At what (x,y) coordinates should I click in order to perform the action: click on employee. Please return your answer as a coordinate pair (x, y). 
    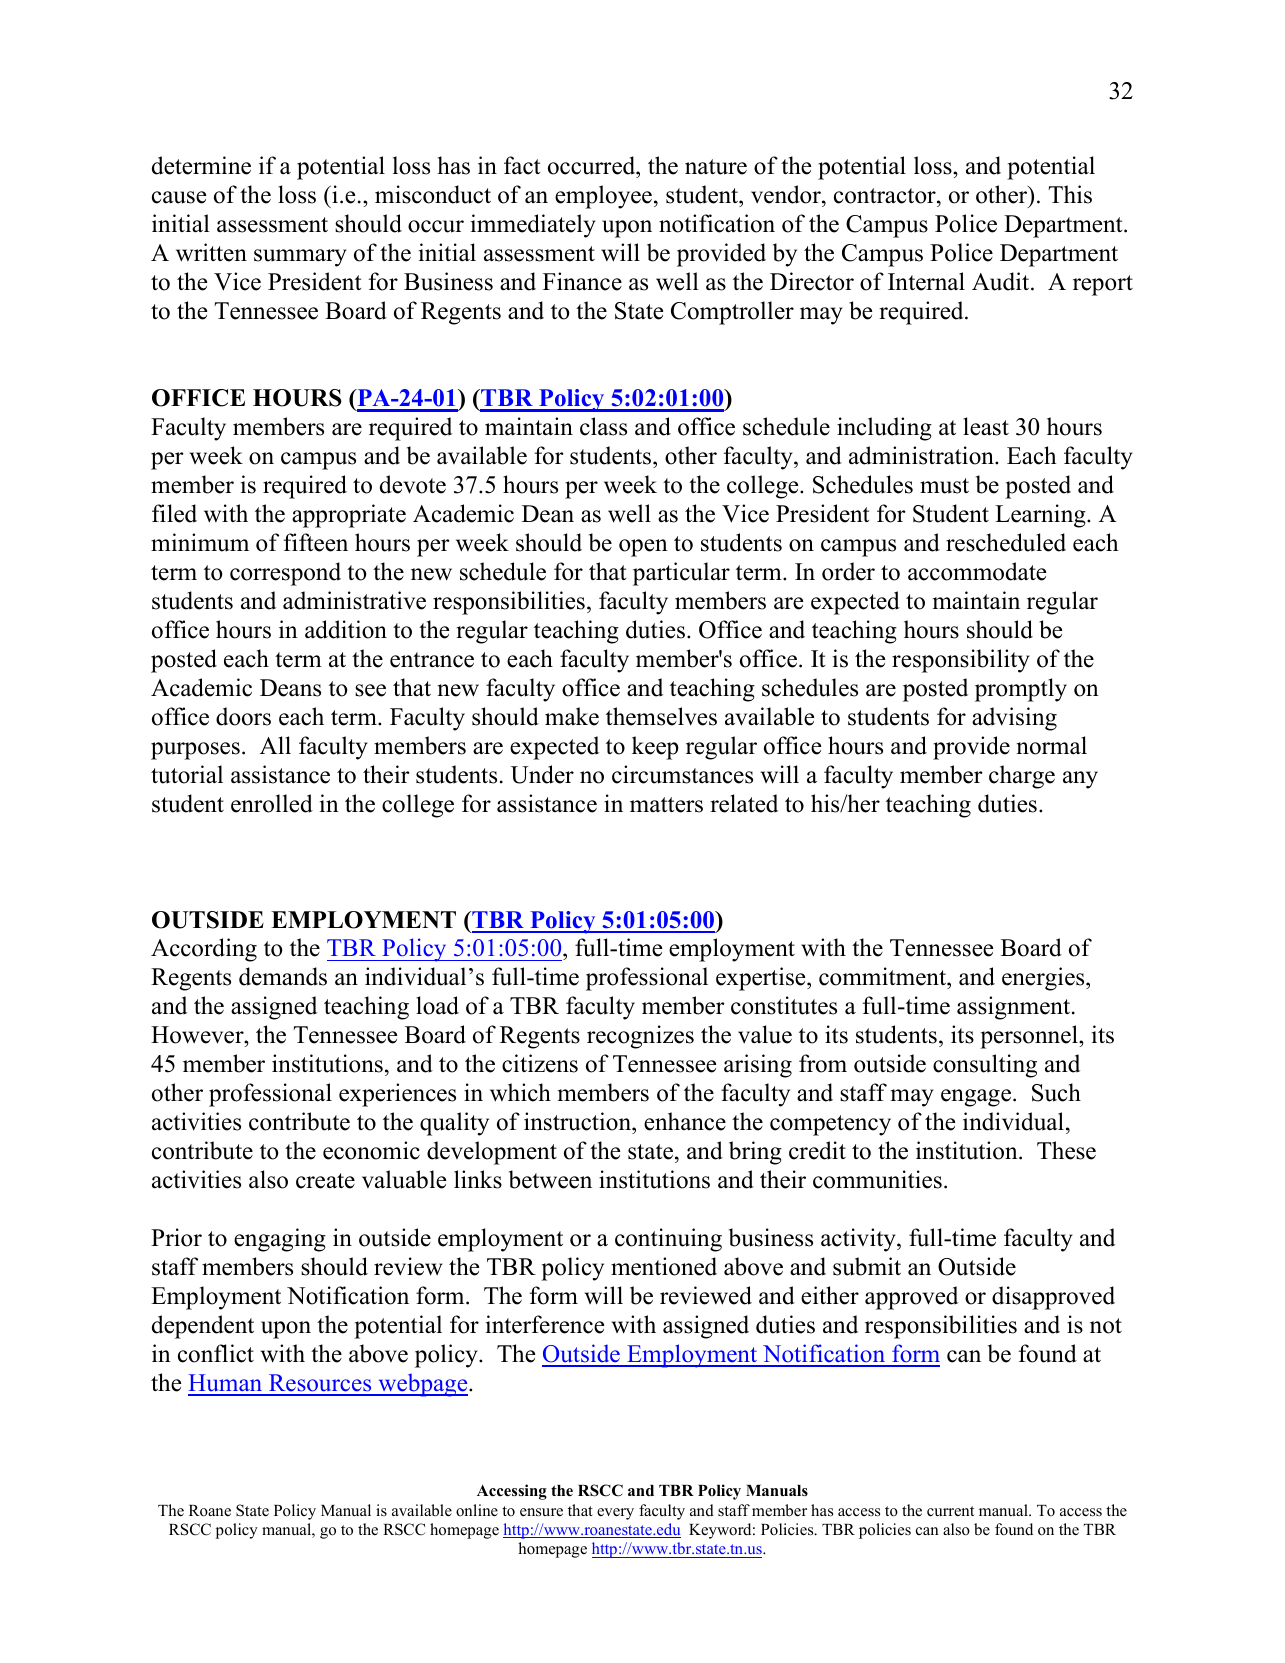
    Looking at the image, I should click on (603, 197).
